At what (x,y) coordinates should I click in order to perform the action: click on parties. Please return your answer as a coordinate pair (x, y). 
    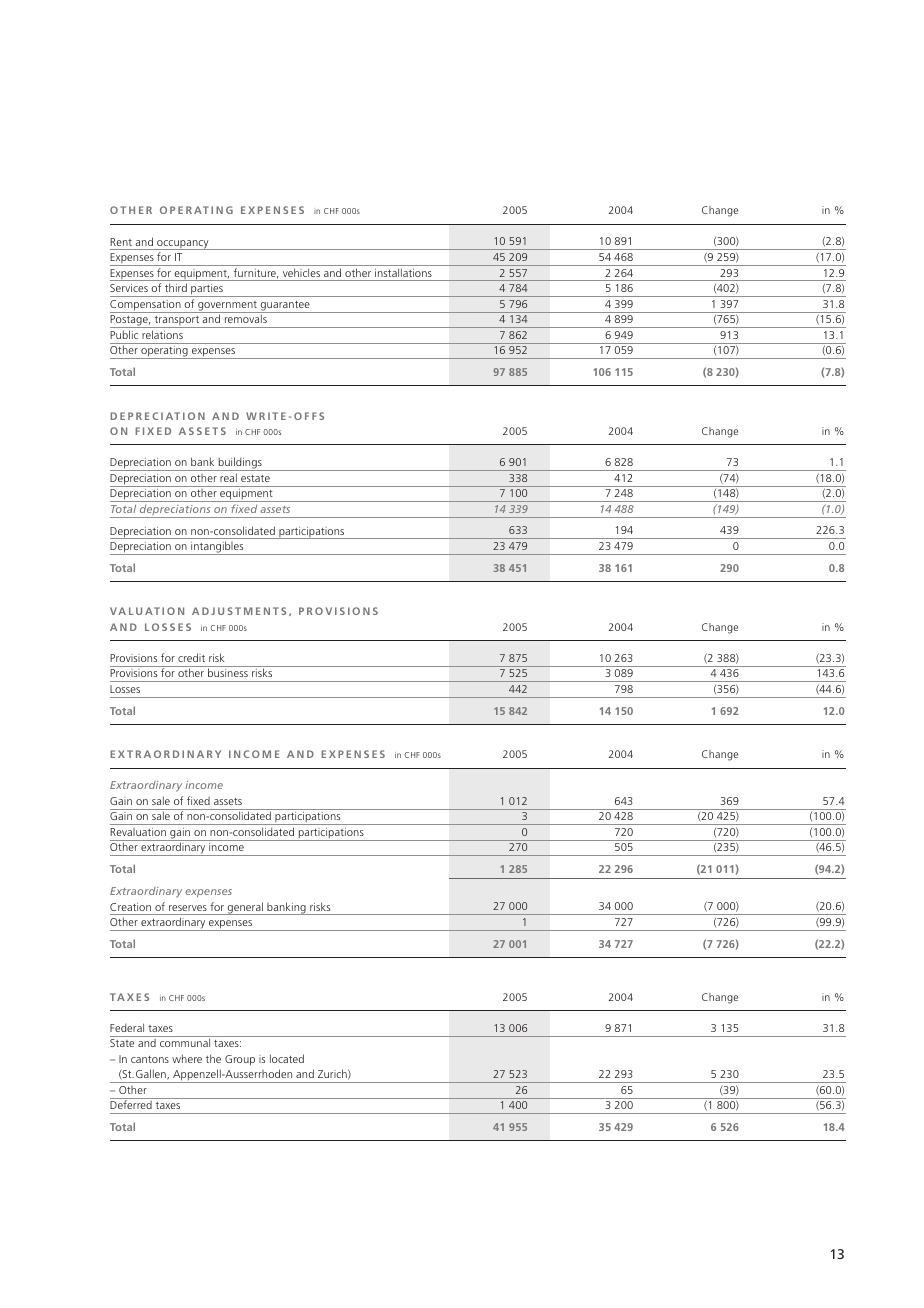
    Looking at the image, I should click on (207, 290).
